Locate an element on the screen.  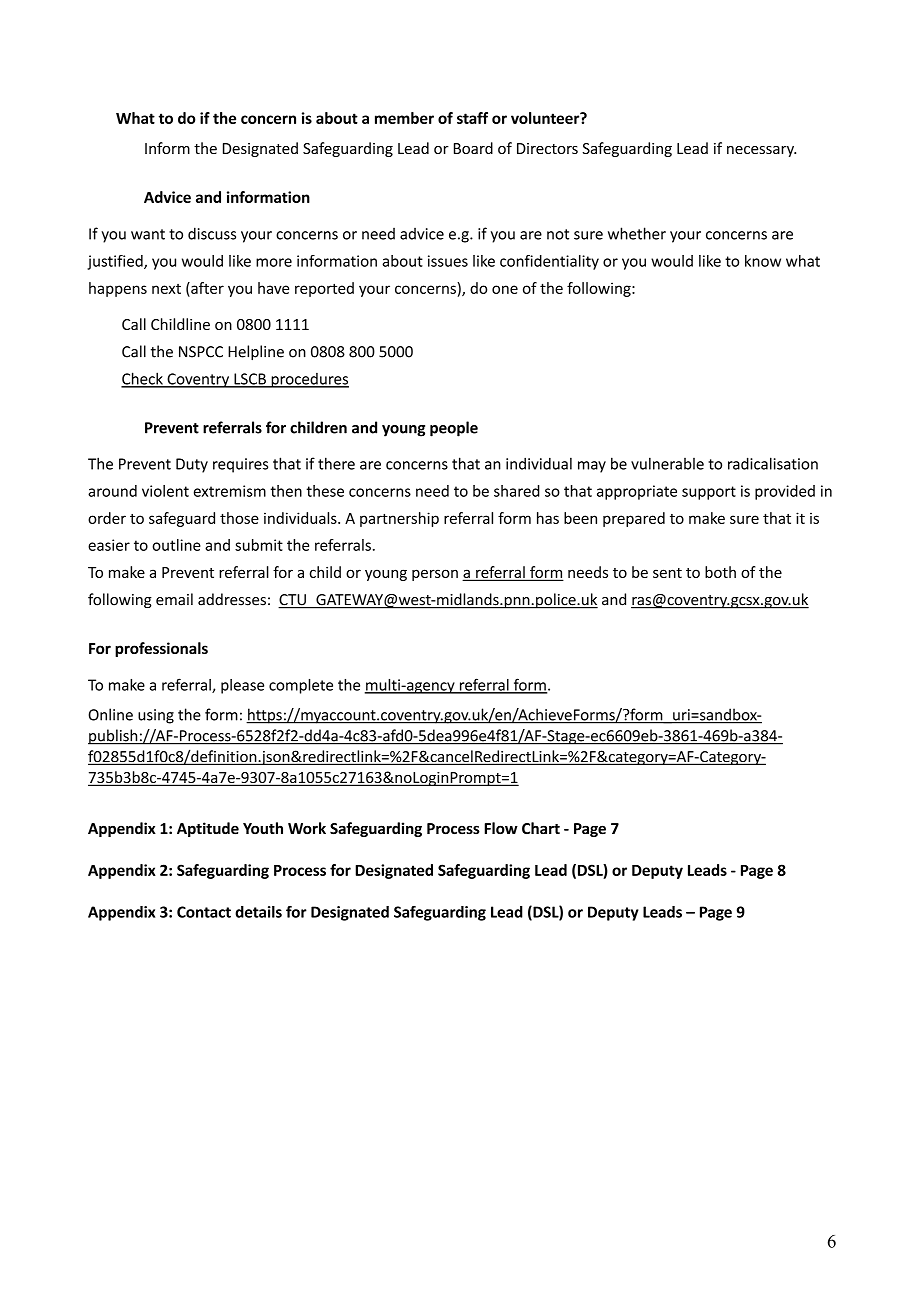
vulnerable is located at coordinates (667, 463).
